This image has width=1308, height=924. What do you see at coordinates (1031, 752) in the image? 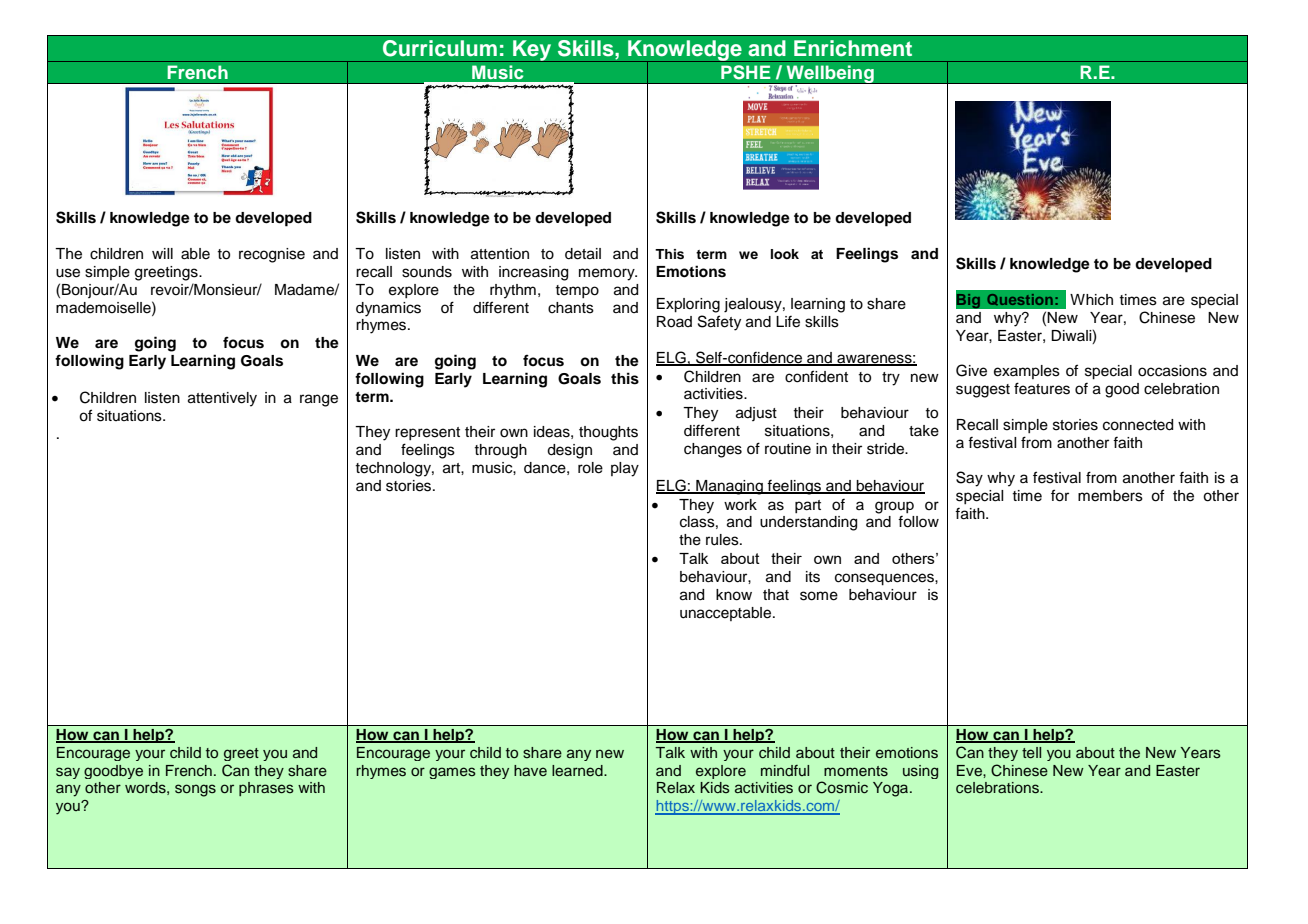
I see `tell` at bounding box center [1031, 752].
